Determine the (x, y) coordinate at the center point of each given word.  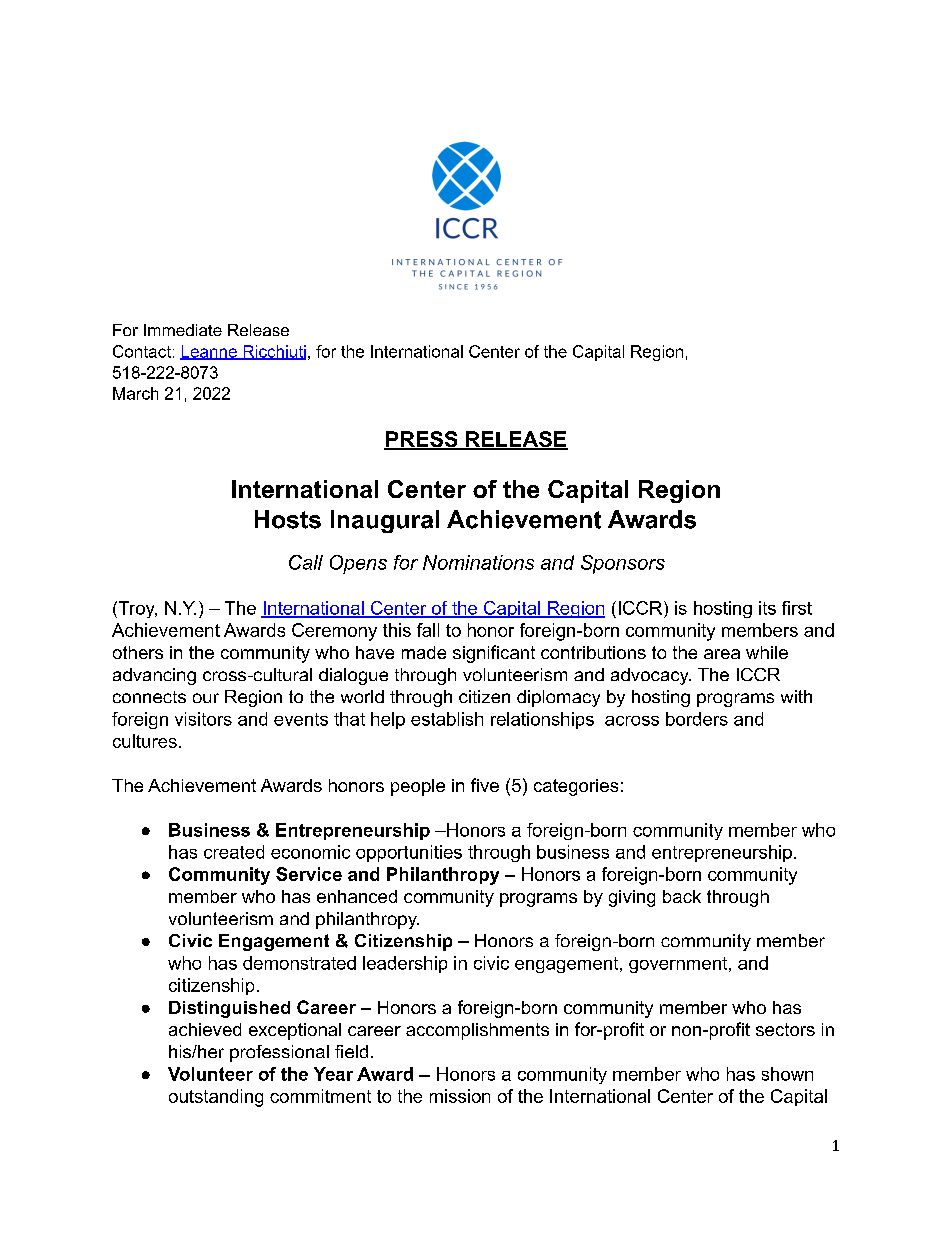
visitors (203, 719)
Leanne (209, 352)
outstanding (216, 1098)
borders (697, 719)
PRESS (422, 440)
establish (447, 719)
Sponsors (623, 564)
